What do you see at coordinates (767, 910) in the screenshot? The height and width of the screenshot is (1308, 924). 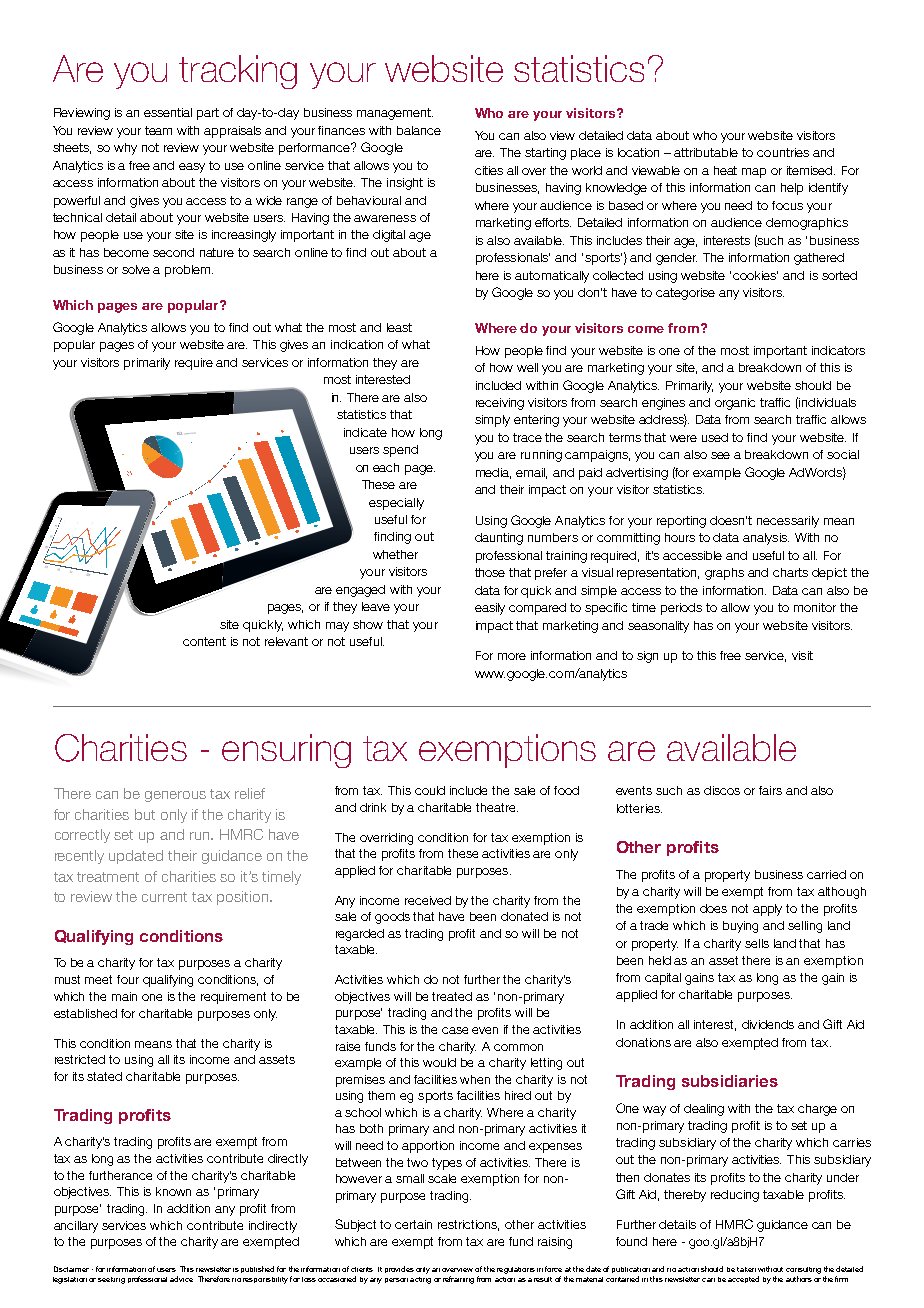 I see `apply` at bounding box center [767, 910].
